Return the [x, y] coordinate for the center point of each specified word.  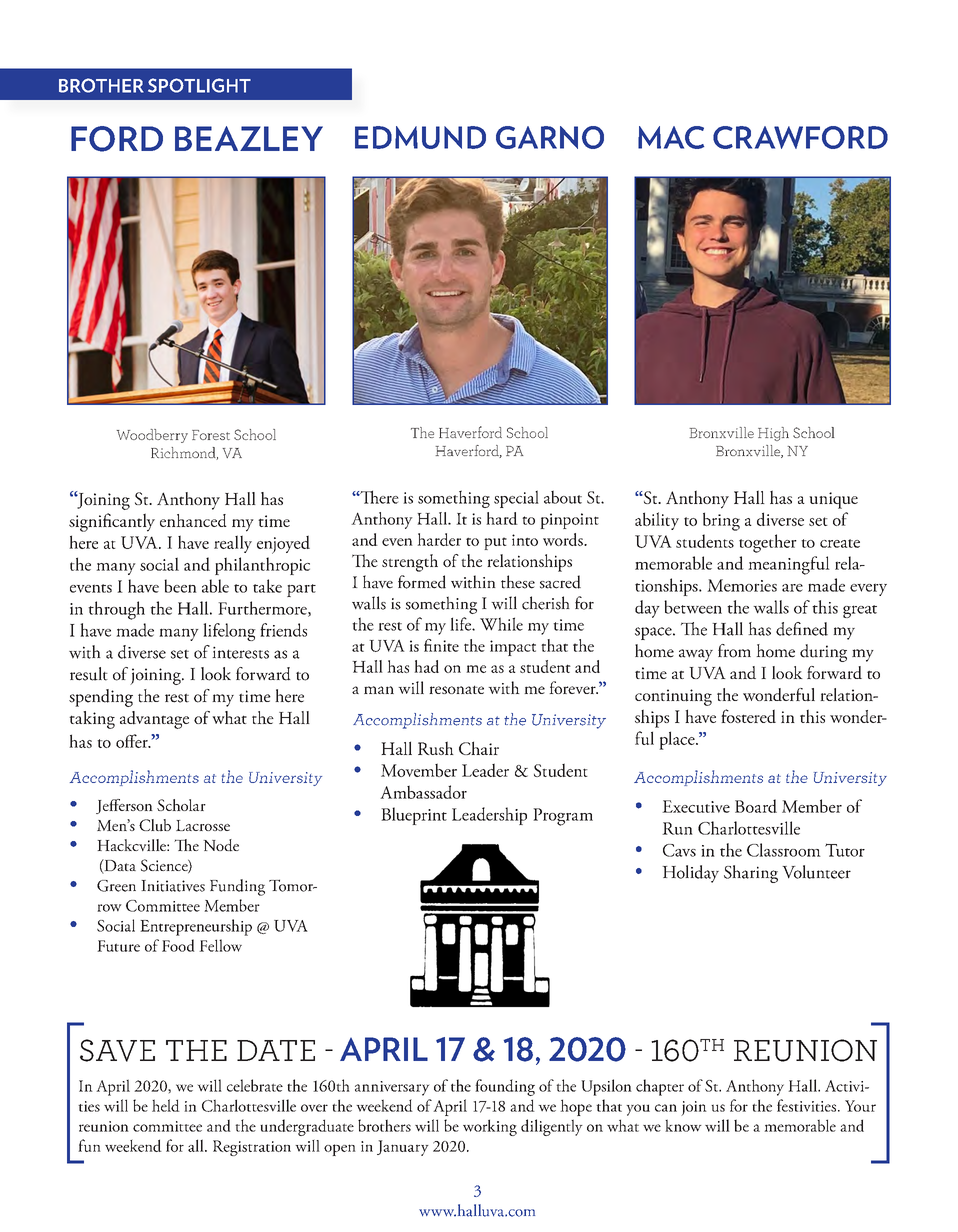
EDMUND [420, 137]
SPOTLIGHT [199, 85]
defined [802, 629]
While [501, 624]
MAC [671, 137]
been [180, 586]
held [166, 1105]
